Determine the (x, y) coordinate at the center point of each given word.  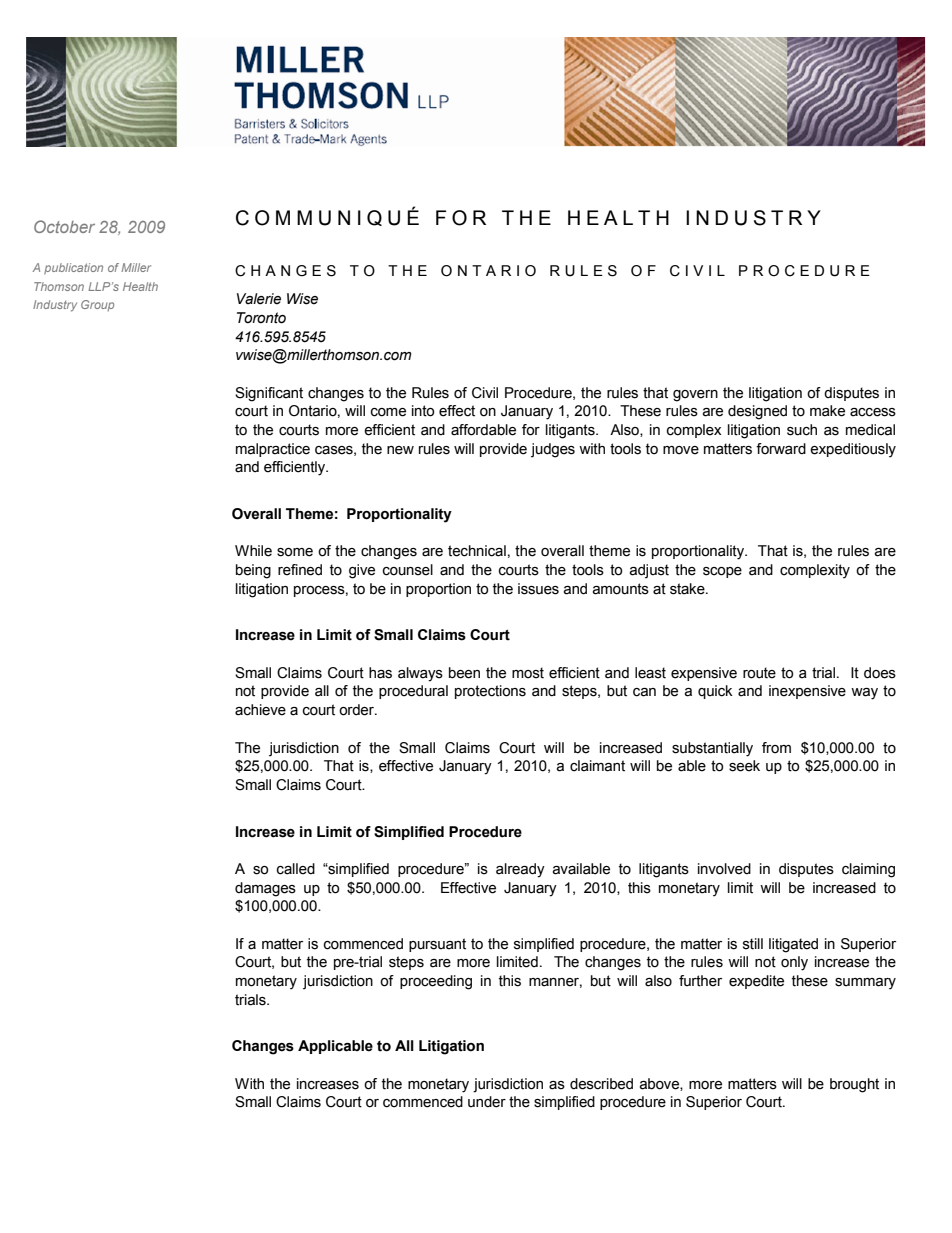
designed (757, 412)
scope (722, 572)
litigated (793, 945)
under (487, 1102)
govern (695, 396)
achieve (260, 710)
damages (265, 889)
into (423, 411)
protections (490, 692)
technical (477, 551)
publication (73, 269)
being (253, 571)
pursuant (437, 945)
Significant (269, 394)
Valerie (259, 299)
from (776, 748)
